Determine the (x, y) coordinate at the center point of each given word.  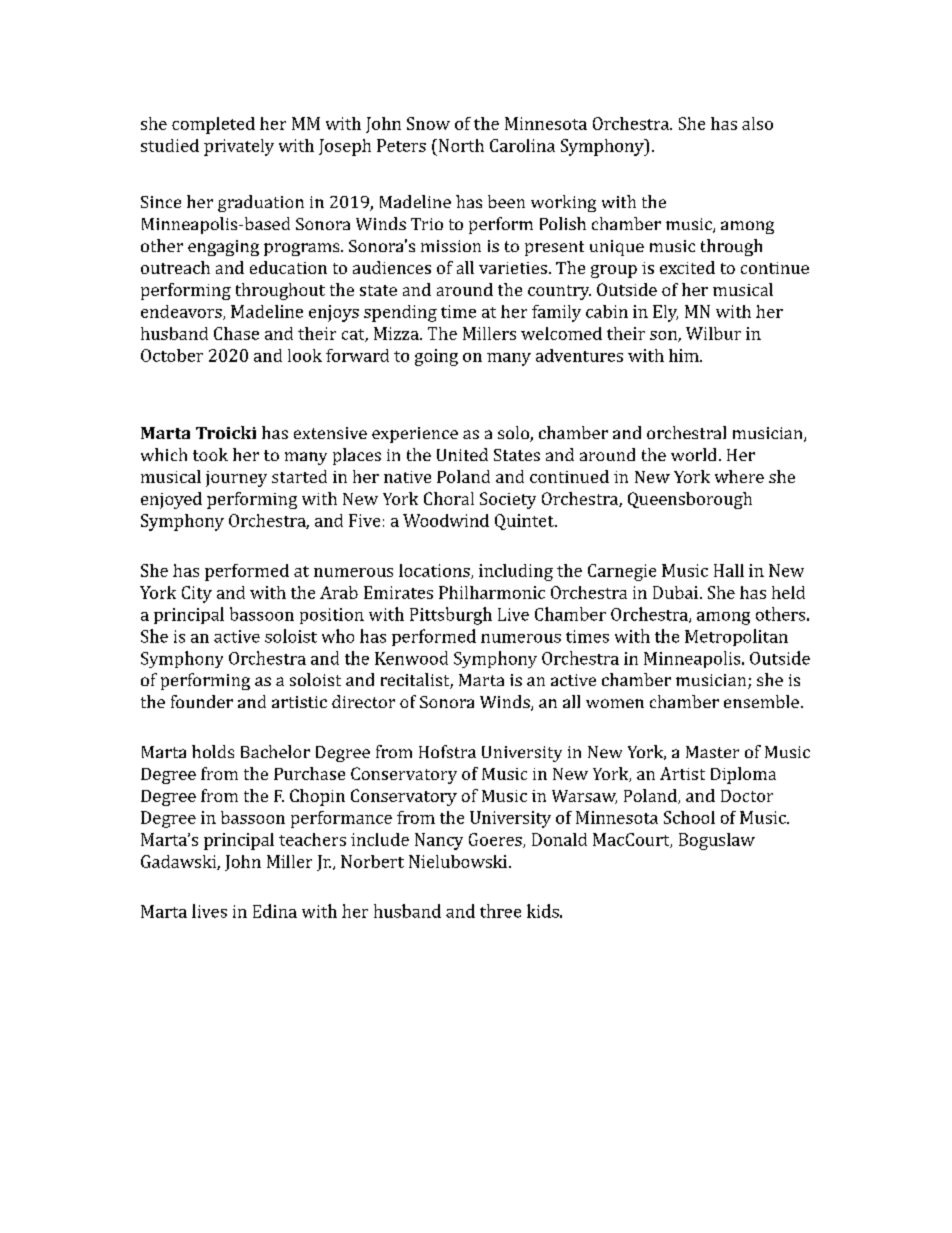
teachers (312, 839)
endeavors (182, 312)
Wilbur (713, 333)
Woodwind (446, 520)
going (436, 357)
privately (239, 147)
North (460, 145)
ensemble (761, 701)
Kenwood (411, 658)
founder (202, 701)
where (739, 476)
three (500, 911)
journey (236, 479)
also (757, 123)
